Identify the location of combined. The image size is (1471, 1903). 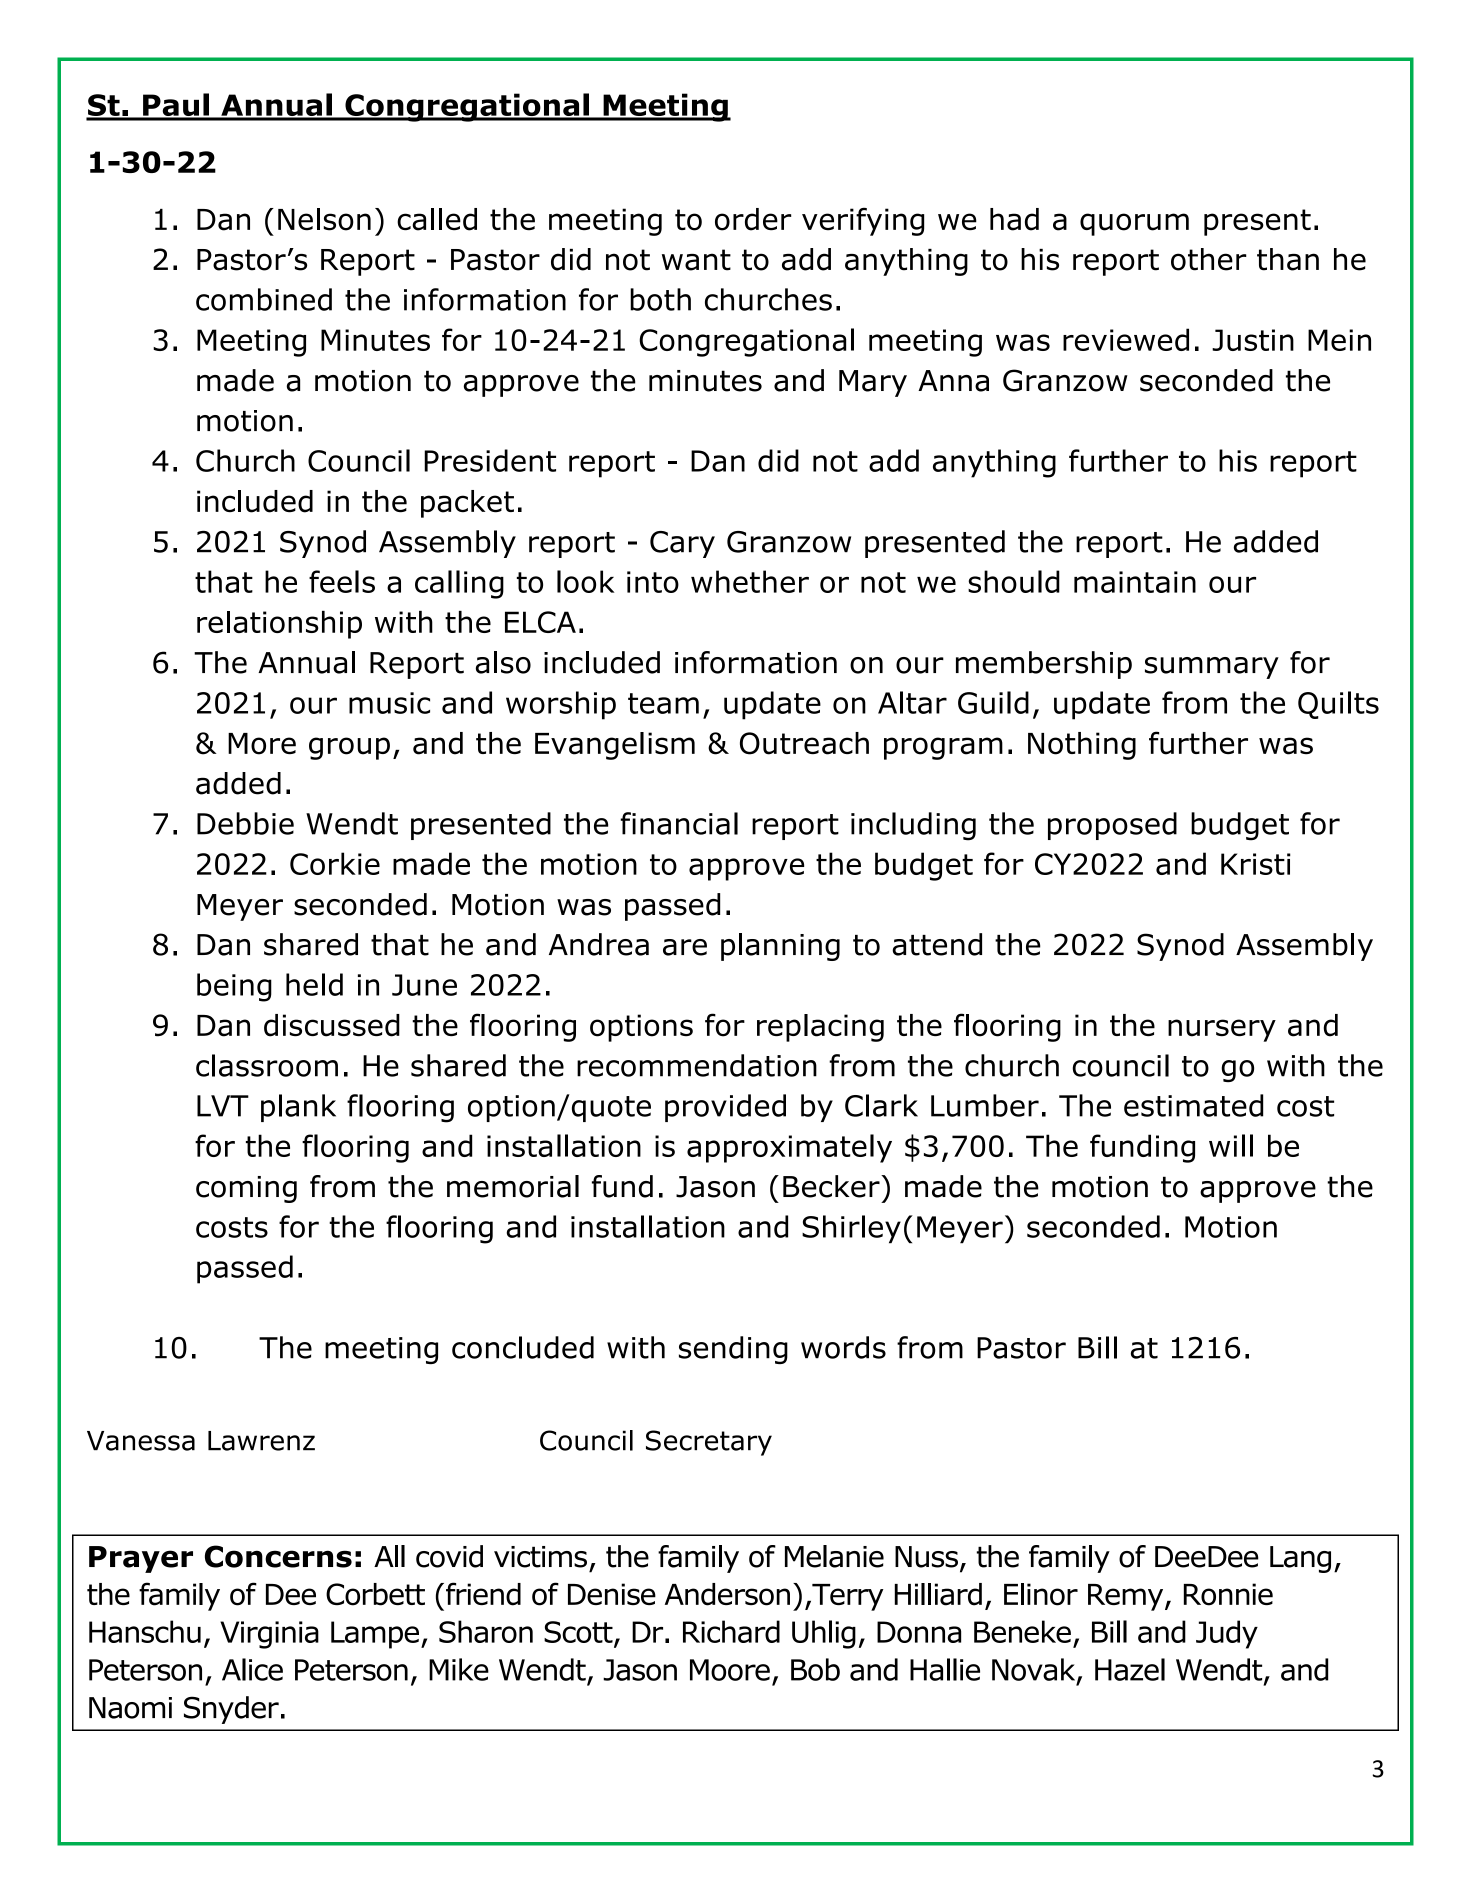
(264, 299).
